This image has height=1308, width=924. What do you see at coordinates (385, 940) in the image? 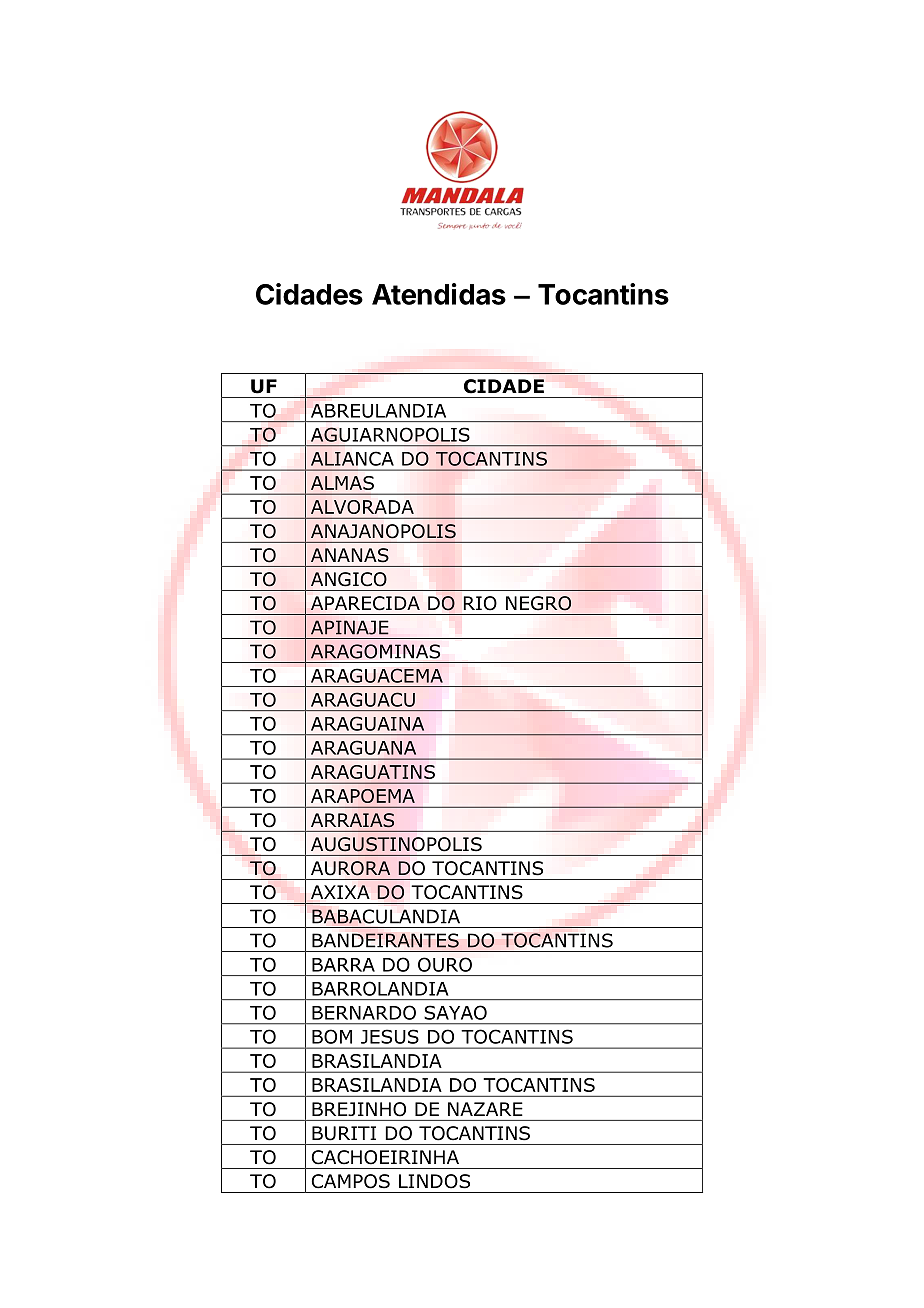
I see `BANDEIRANTES` at bounding box center [385, 940].
